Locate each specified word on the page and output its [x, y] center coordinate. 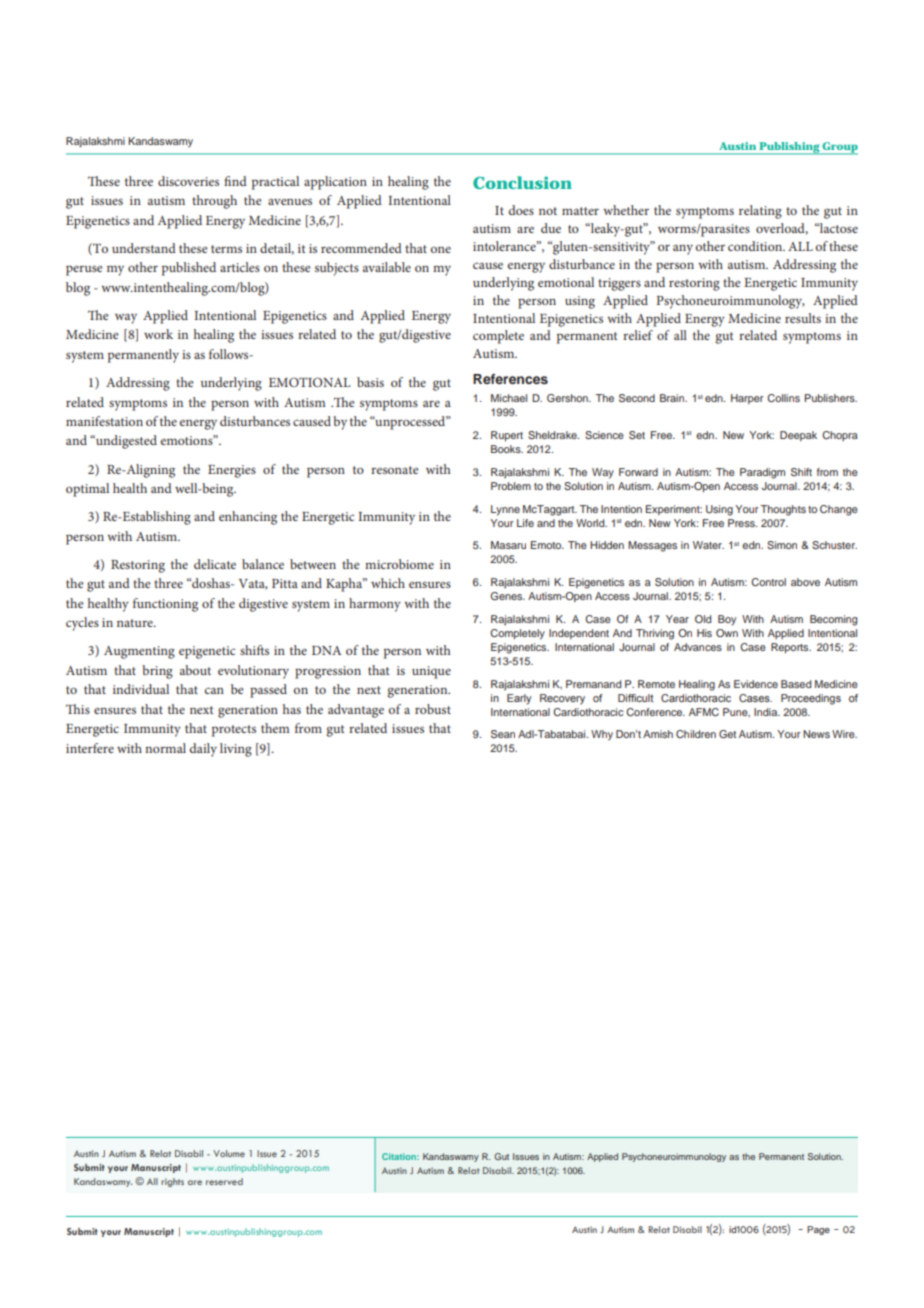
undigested [125, 442]
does [521, 210]
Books [507, 449]
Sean [503, 734]
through [214, 202]
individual [141, 689]
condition [756, 246]
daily [203, 750]
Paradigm [762, 473]
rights [172, 1182]
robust [433, 709]
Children [696, 734]
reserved [224, 1181]
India [767, 712]
